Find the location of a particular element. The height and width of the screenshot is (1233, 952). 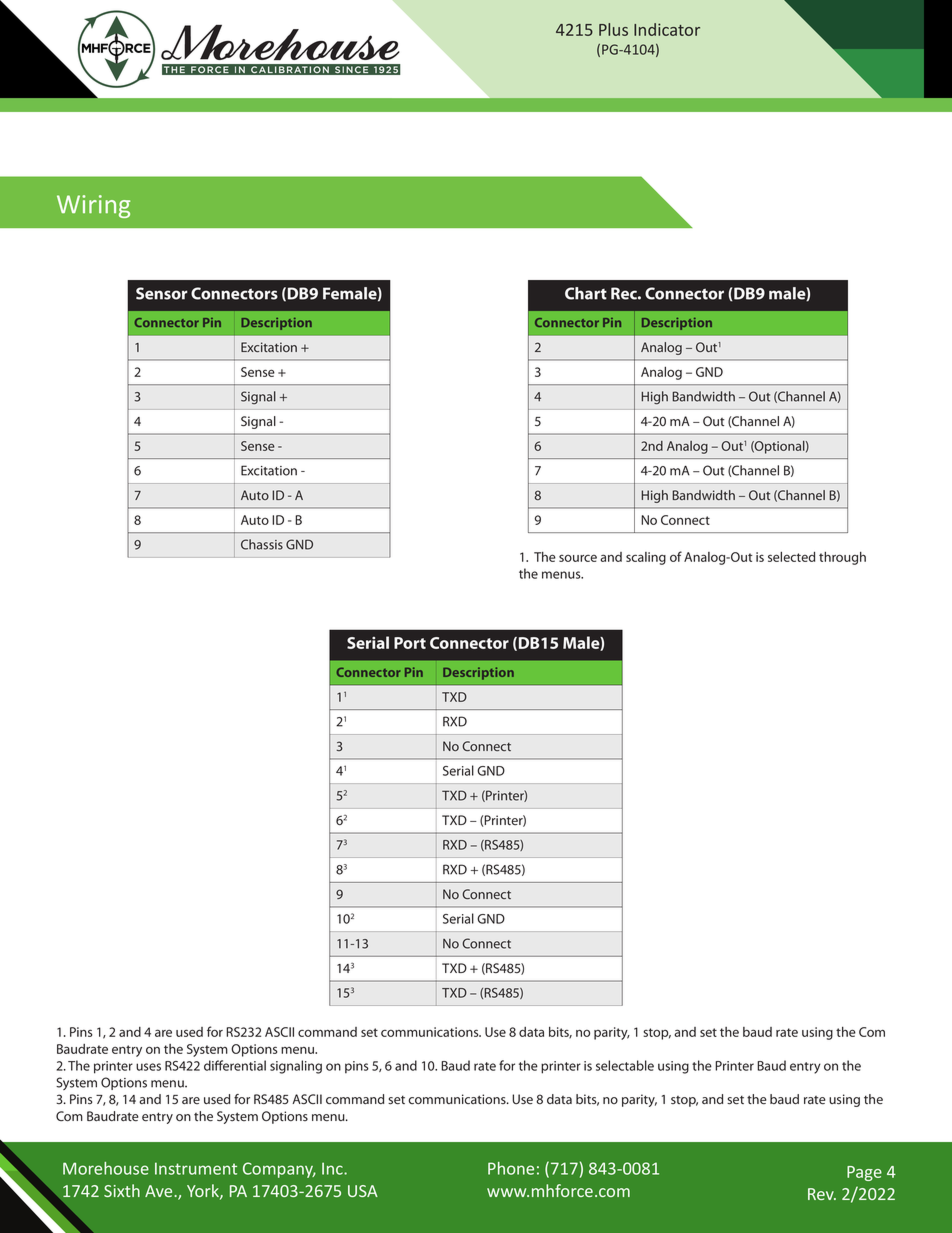

Instrument is located at coordinates (196, 1168).
